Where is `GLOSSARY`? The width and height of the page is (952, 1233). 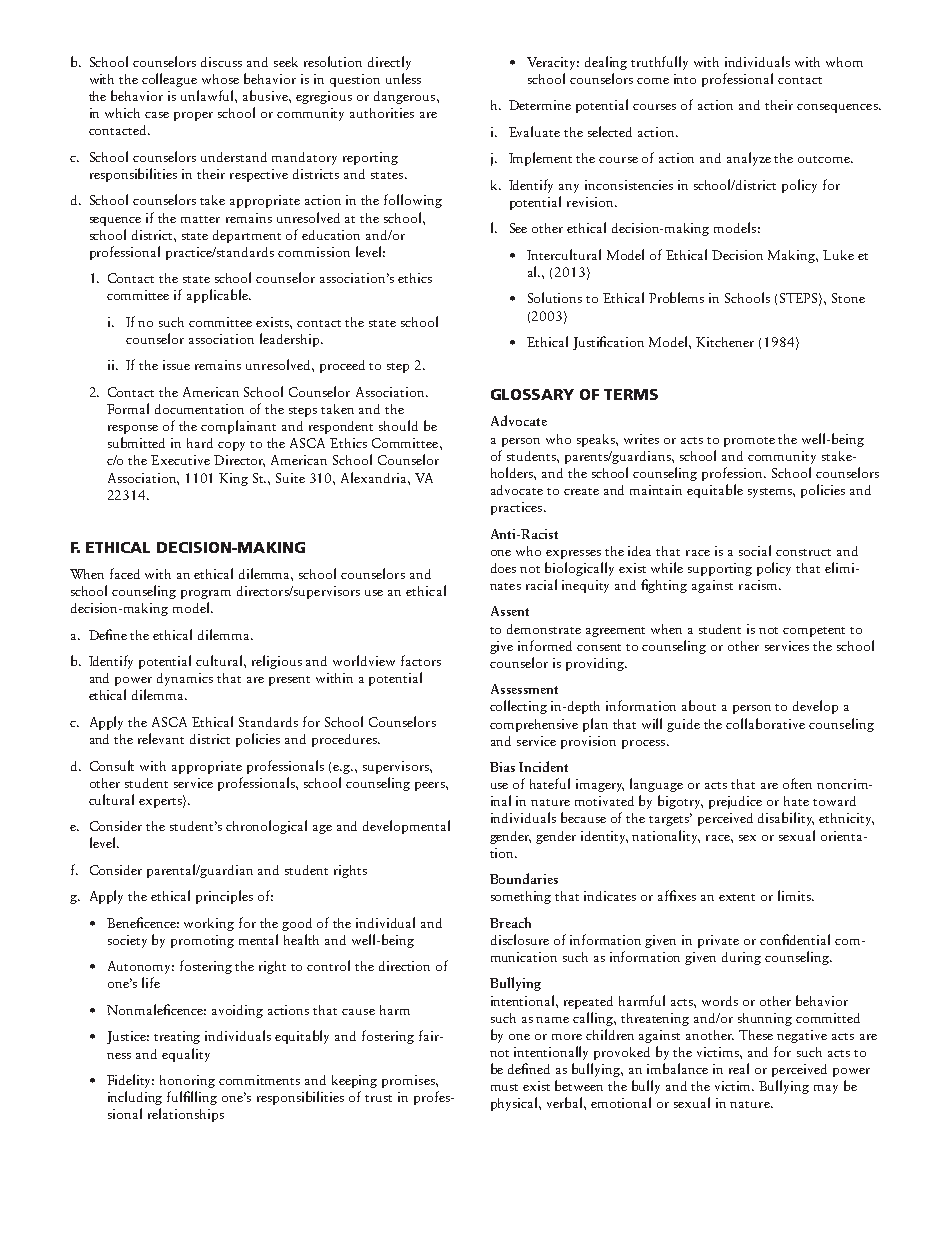
GLOSSARY is located at coordinates (532, 394).
